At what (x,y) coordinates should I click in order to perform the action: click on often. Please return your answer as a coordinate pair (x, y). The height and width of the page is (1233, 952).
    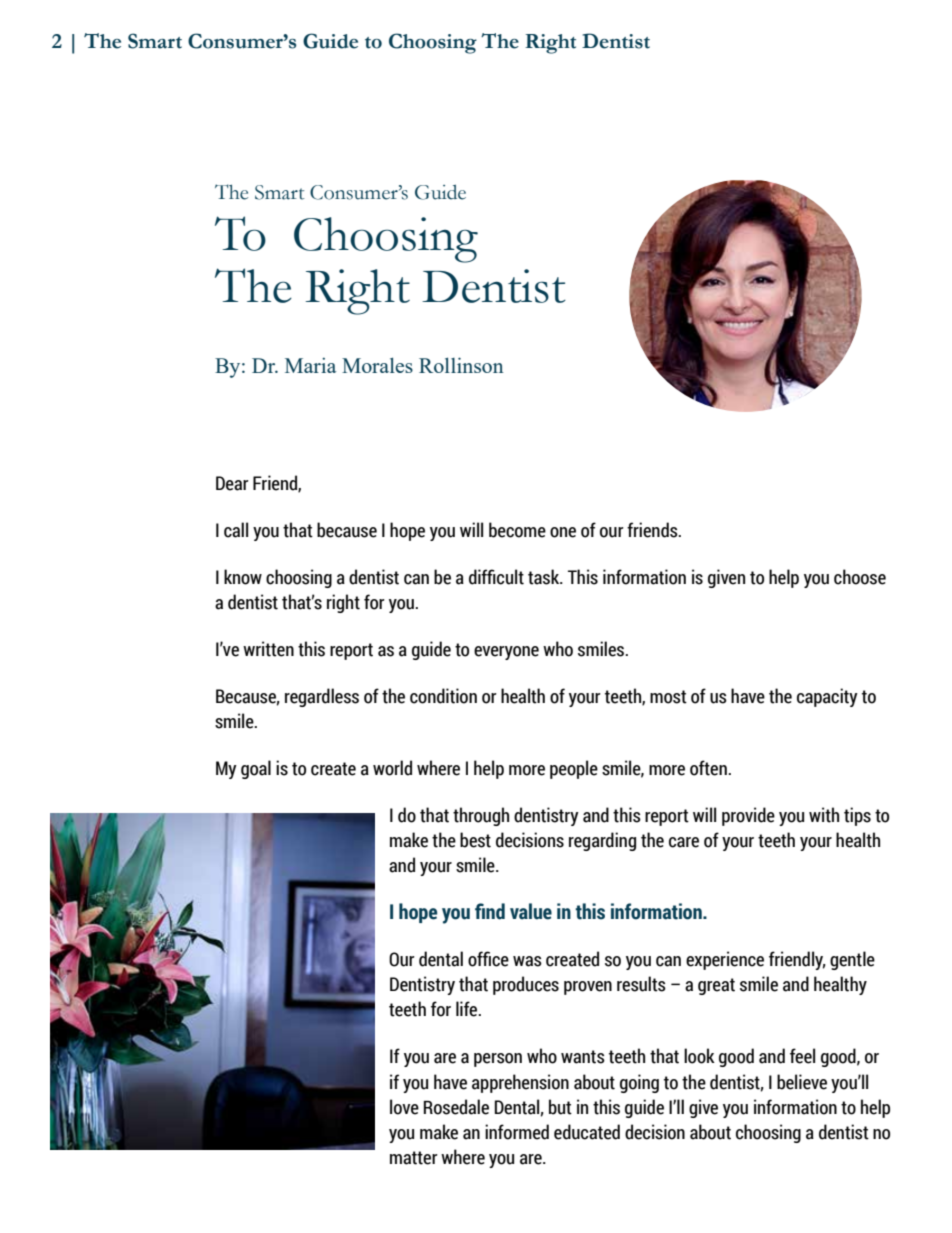
    Looking at the image, I should click on (709, 768).
